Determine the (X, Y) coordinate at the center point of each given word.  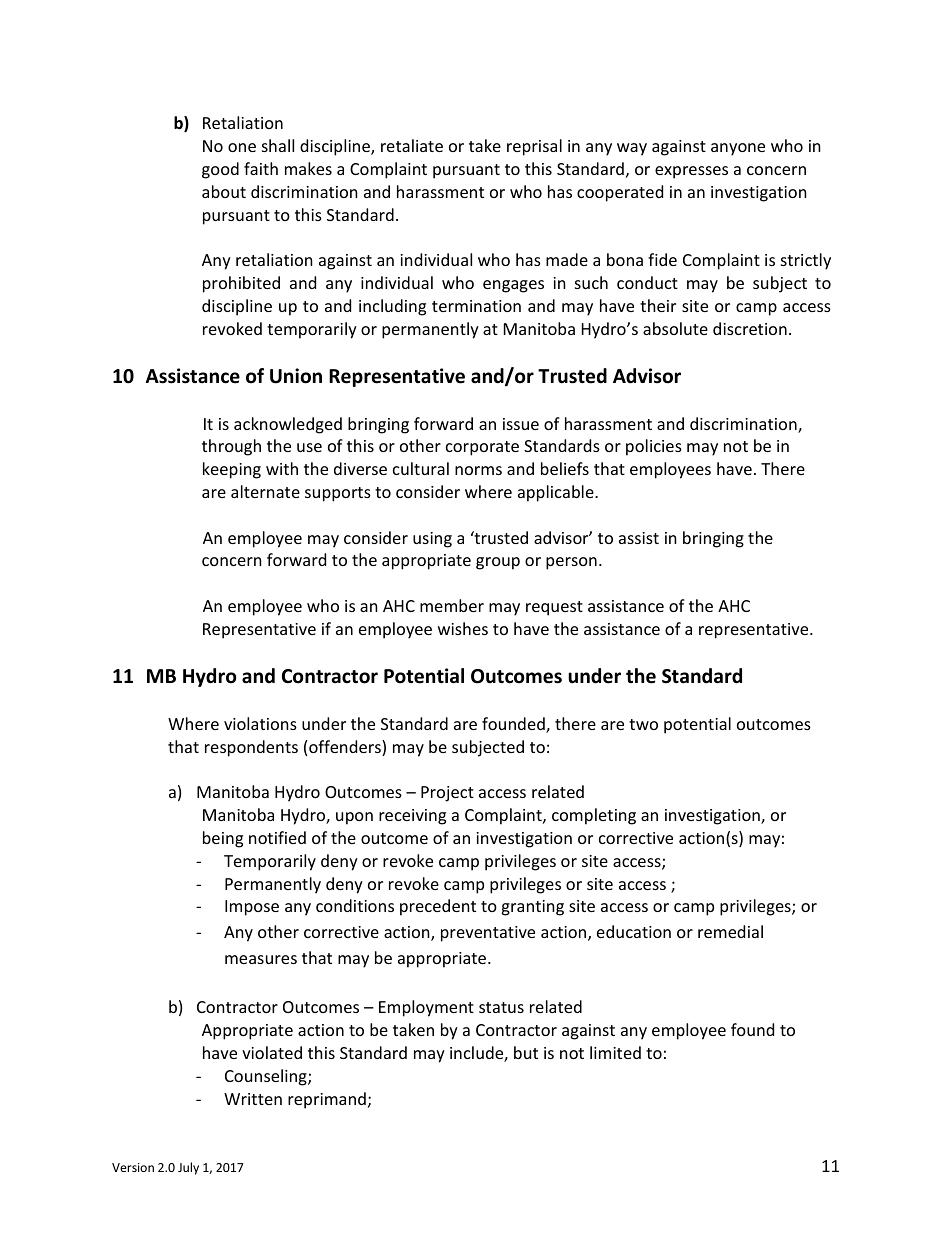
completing (594, 816)
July (188, 1168)
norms (478, 470)
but (526, 1052)
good (220, 170)
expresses (691, 172)
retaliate (412, 145)
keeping (232, 470)
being (223, 839)
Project (447, 794)
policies (654, 447)
